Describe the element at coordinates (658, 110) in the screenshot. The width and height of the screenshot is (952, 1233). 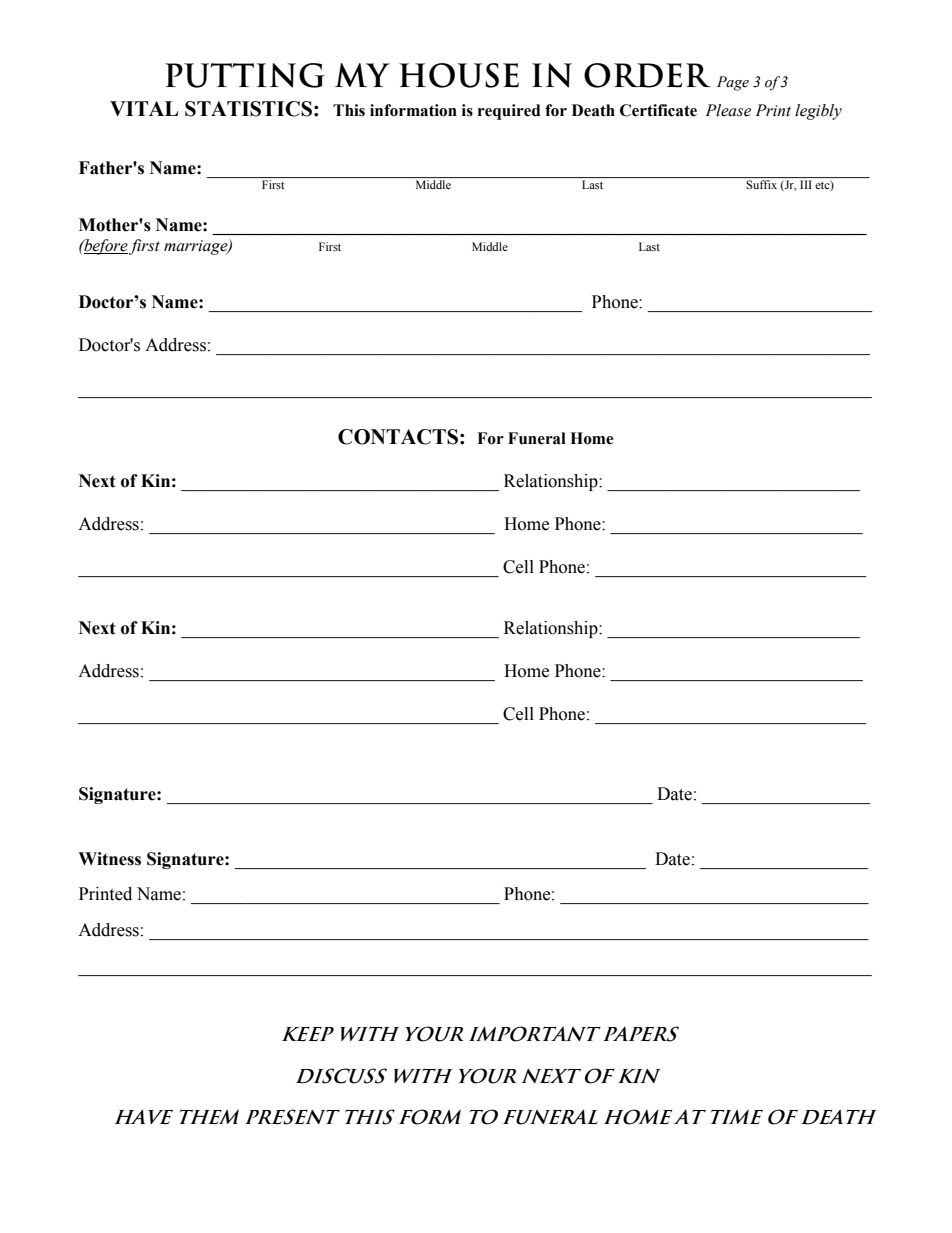
I see `Certificate` at that location.
